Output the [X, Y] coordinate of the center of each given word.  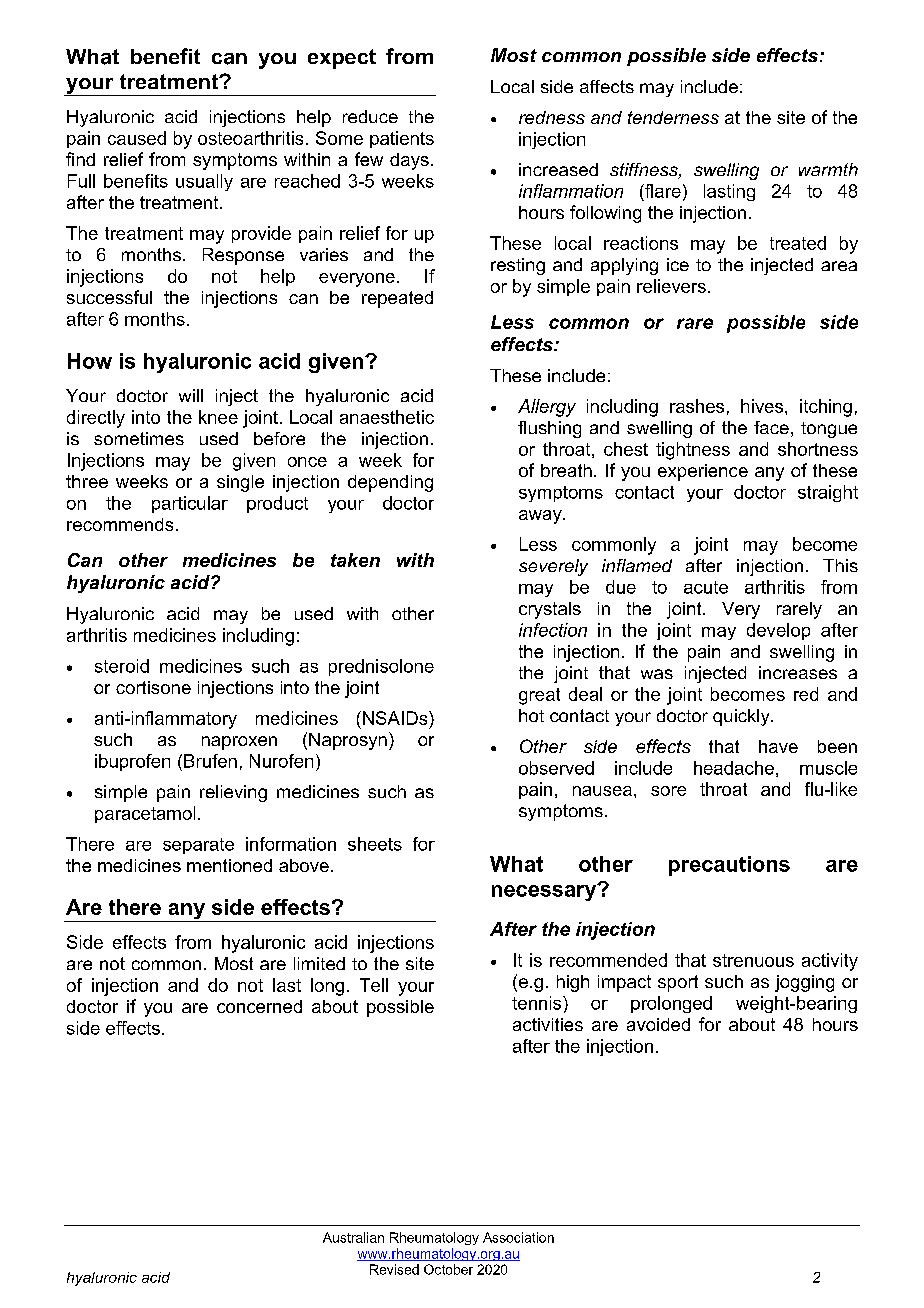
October [448, 1269]
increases [798, 672]
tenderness [673, 117]
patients [402, 139]
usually [204, 182]
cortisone [153, 687]
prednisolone [381, 667]
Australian [353, 1237]
